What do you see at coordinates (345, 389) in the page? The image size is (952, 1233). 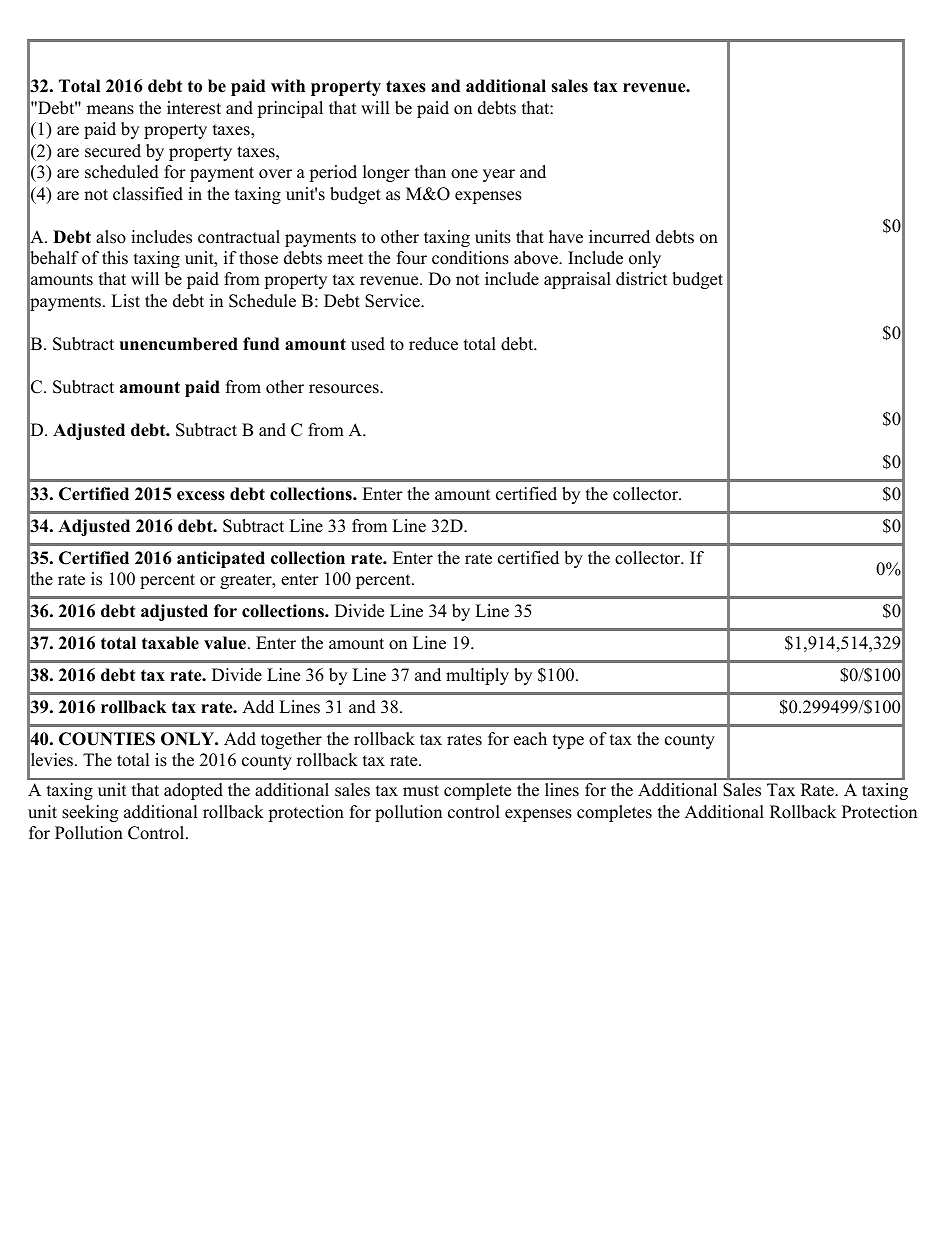 I see `resources` at bounding box center [345, 389].
